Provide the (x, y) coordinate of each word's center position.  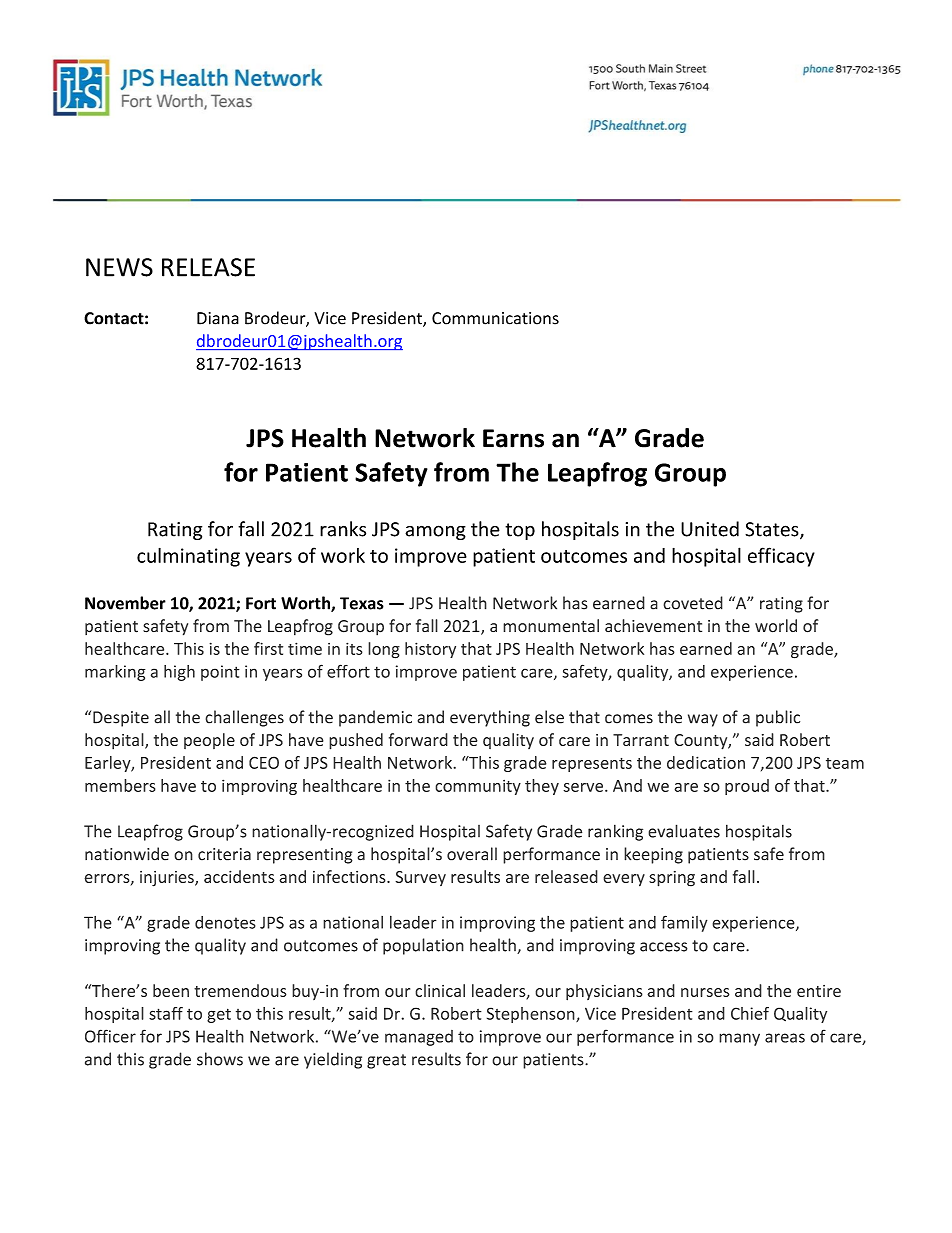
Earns (513, 438)
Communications (495, 318)
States (773, 530)
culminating (188, 557)
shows (220, 1059)
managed (419, 1038)
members (120, 785)
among (435, 532)
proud (747, 787)
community (478, 787)
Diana (218, 318)
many (739, 1039)
